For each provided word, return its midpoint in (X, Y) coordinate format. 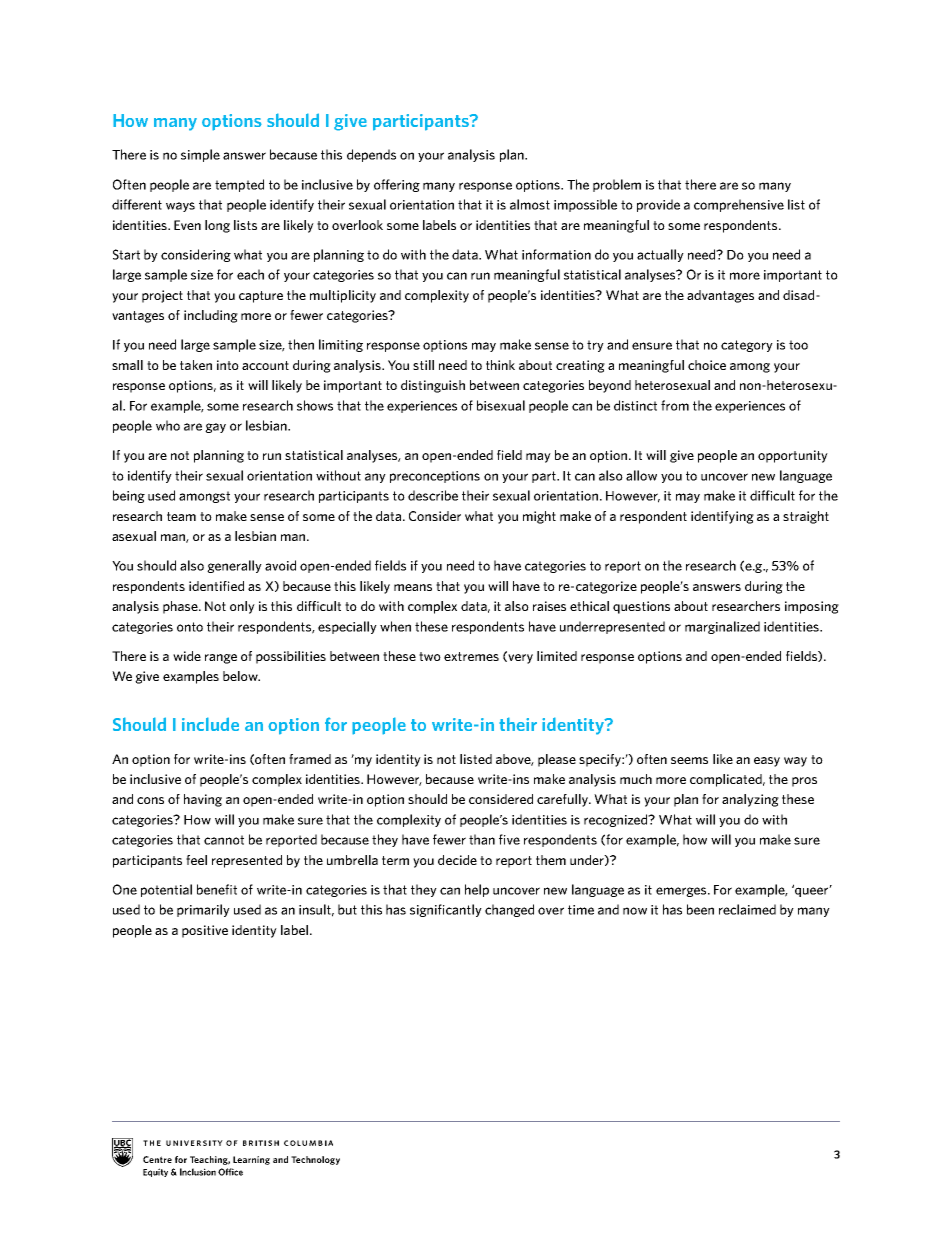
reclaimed (747, 909)
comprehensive (739, 205)
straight (806, 517)
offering (397, 185)
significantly (446, 910)
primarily (203, 910)
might (539, 517)
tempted (239, 185)
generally (234, 566)
